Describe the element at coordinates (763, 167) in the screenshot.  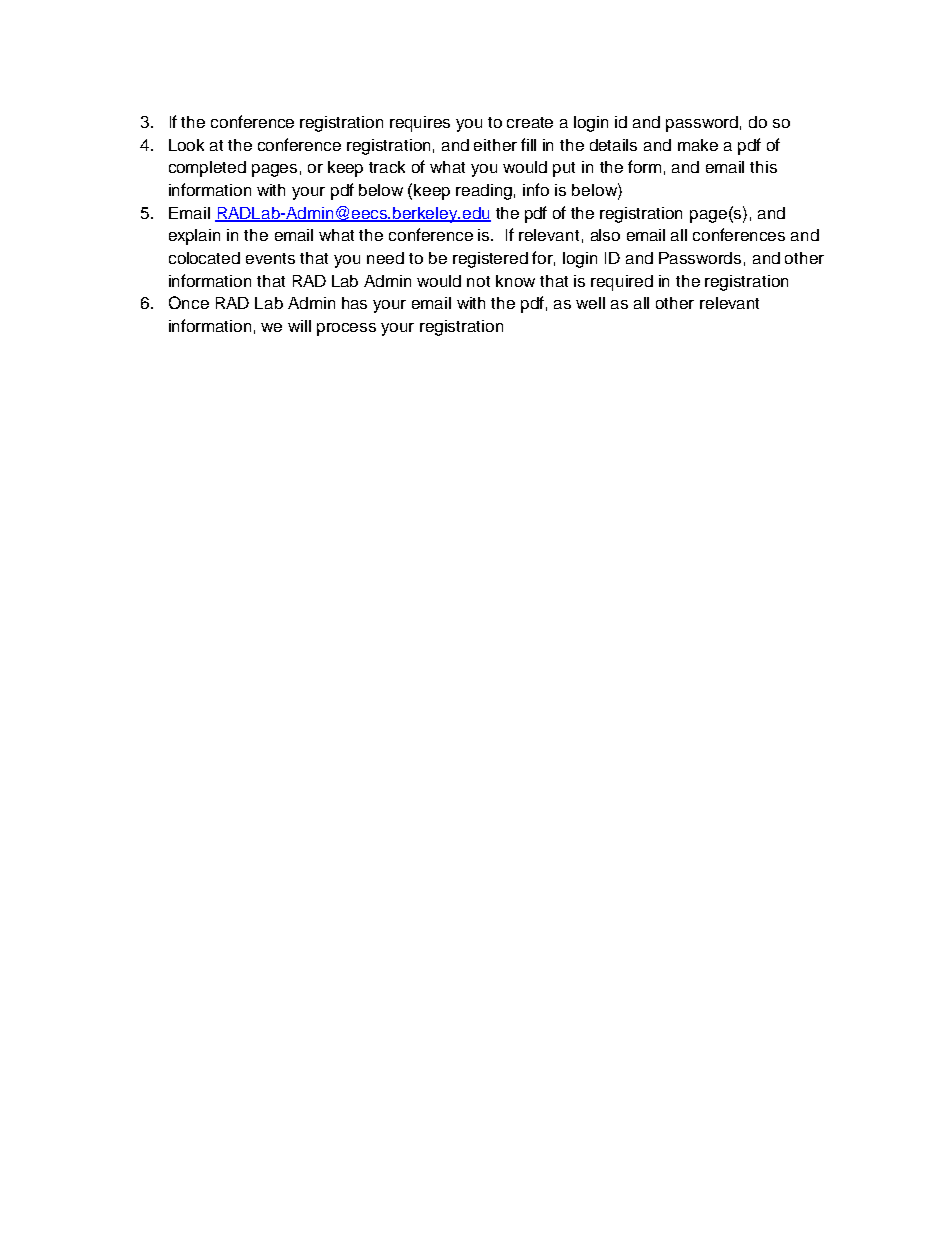
I see `this` at that location.
